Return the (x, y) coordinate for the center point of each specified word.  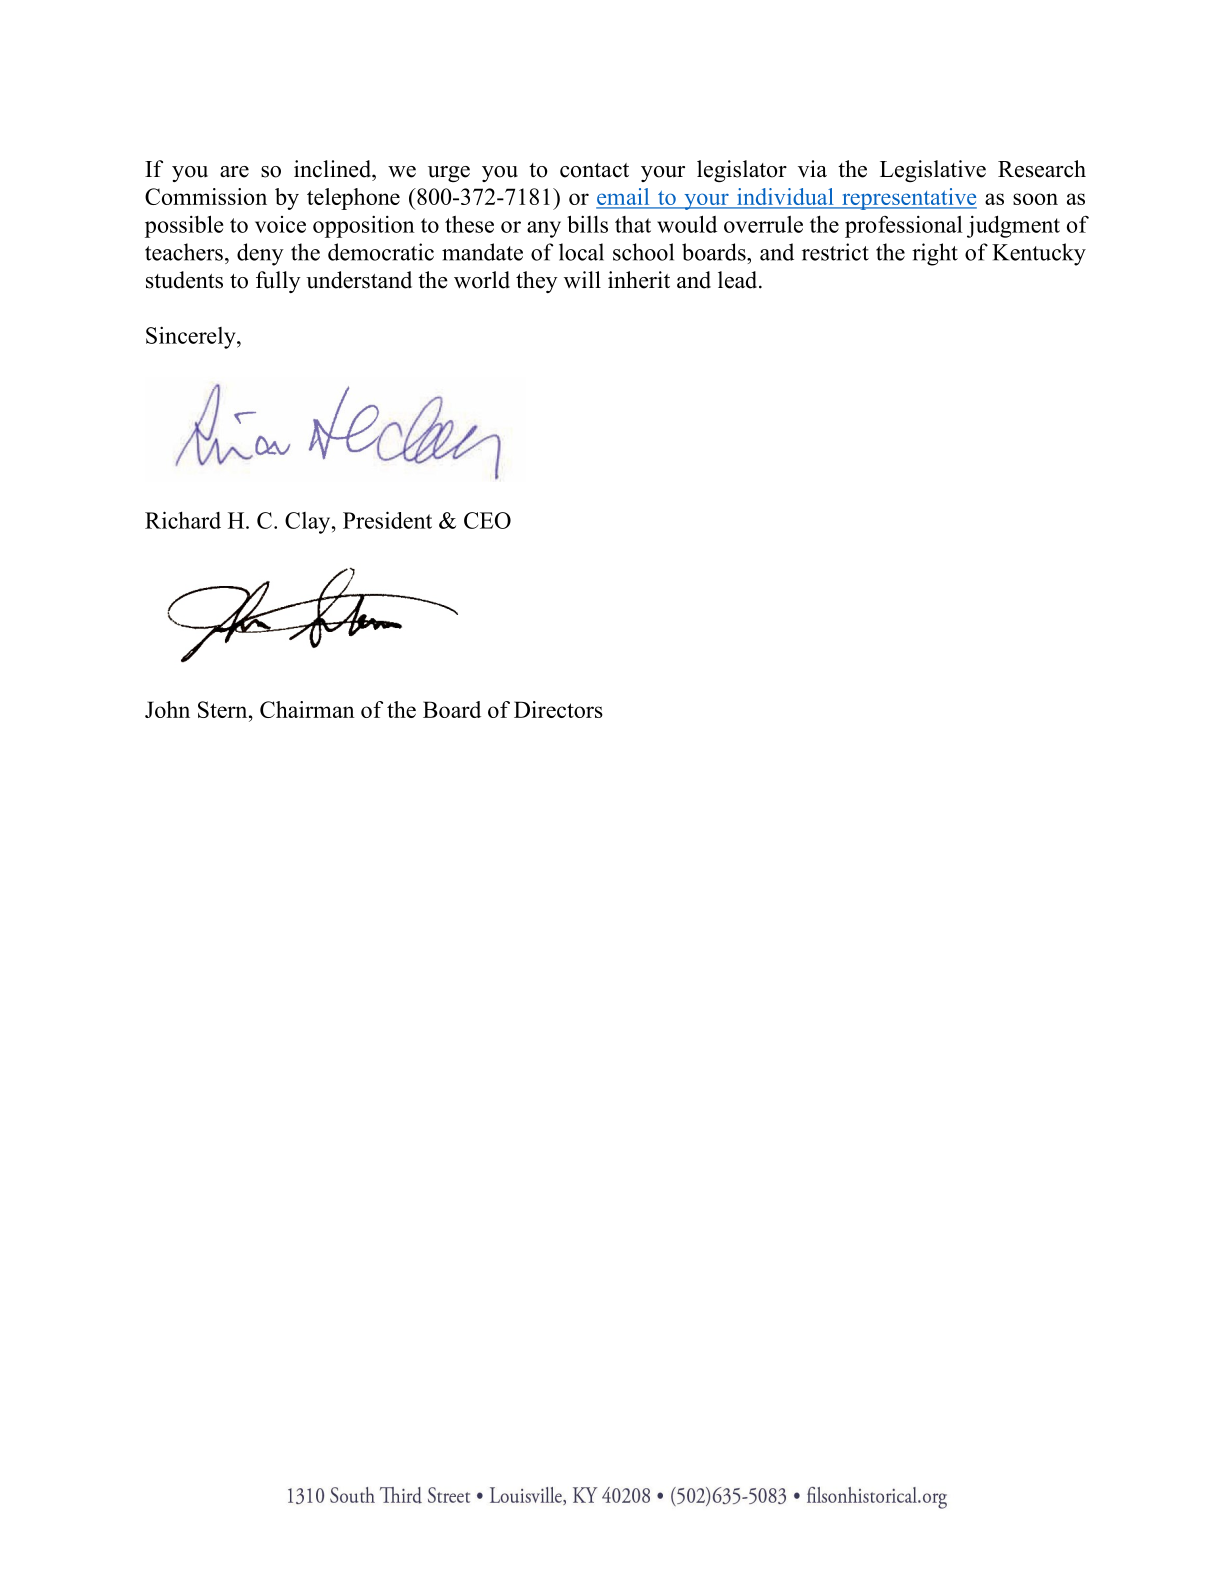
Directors (558, 709)
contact (594, 170)
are (234, 172)
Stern (224, 709)
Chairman (307, 709)
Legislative (933, 171)
